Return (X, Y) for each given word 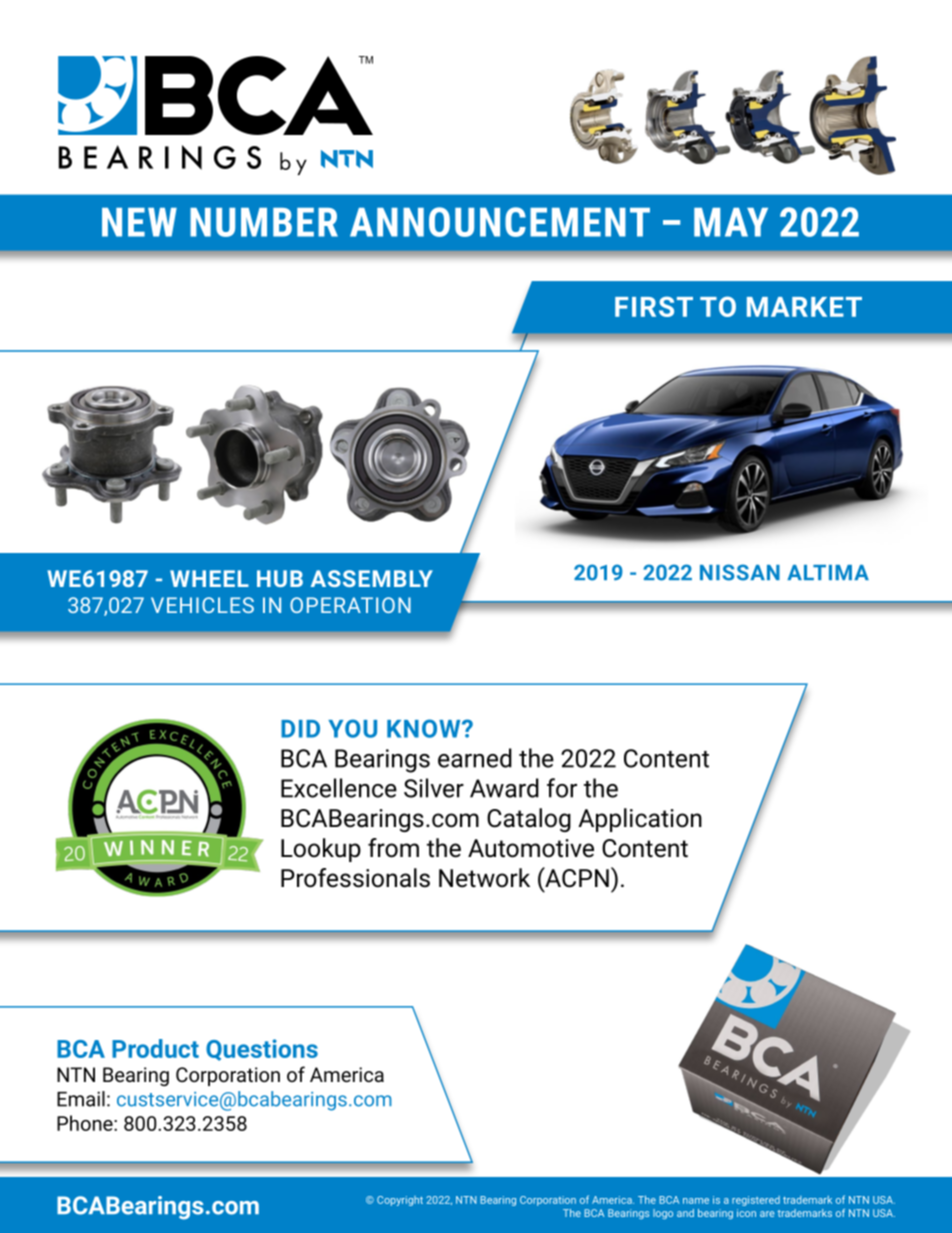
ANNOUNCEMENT (500, 222)
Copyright (400, 1201)
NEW (139, 222)
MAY (731, 222)
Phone (86, 1123)
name (696, 1201)
